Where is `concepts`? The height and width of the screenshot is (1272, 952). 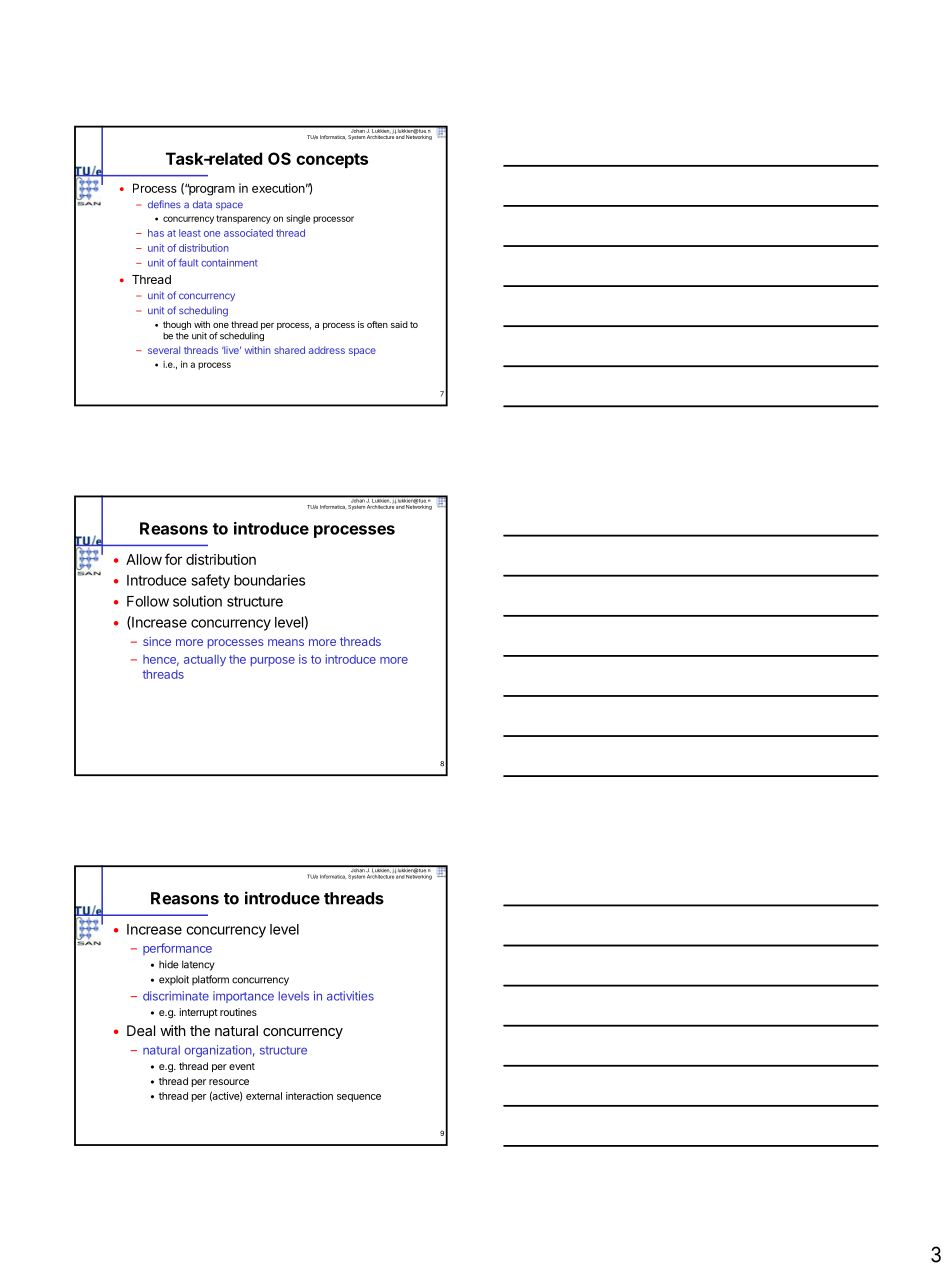
concepts is located at coordinates (332, 160).
